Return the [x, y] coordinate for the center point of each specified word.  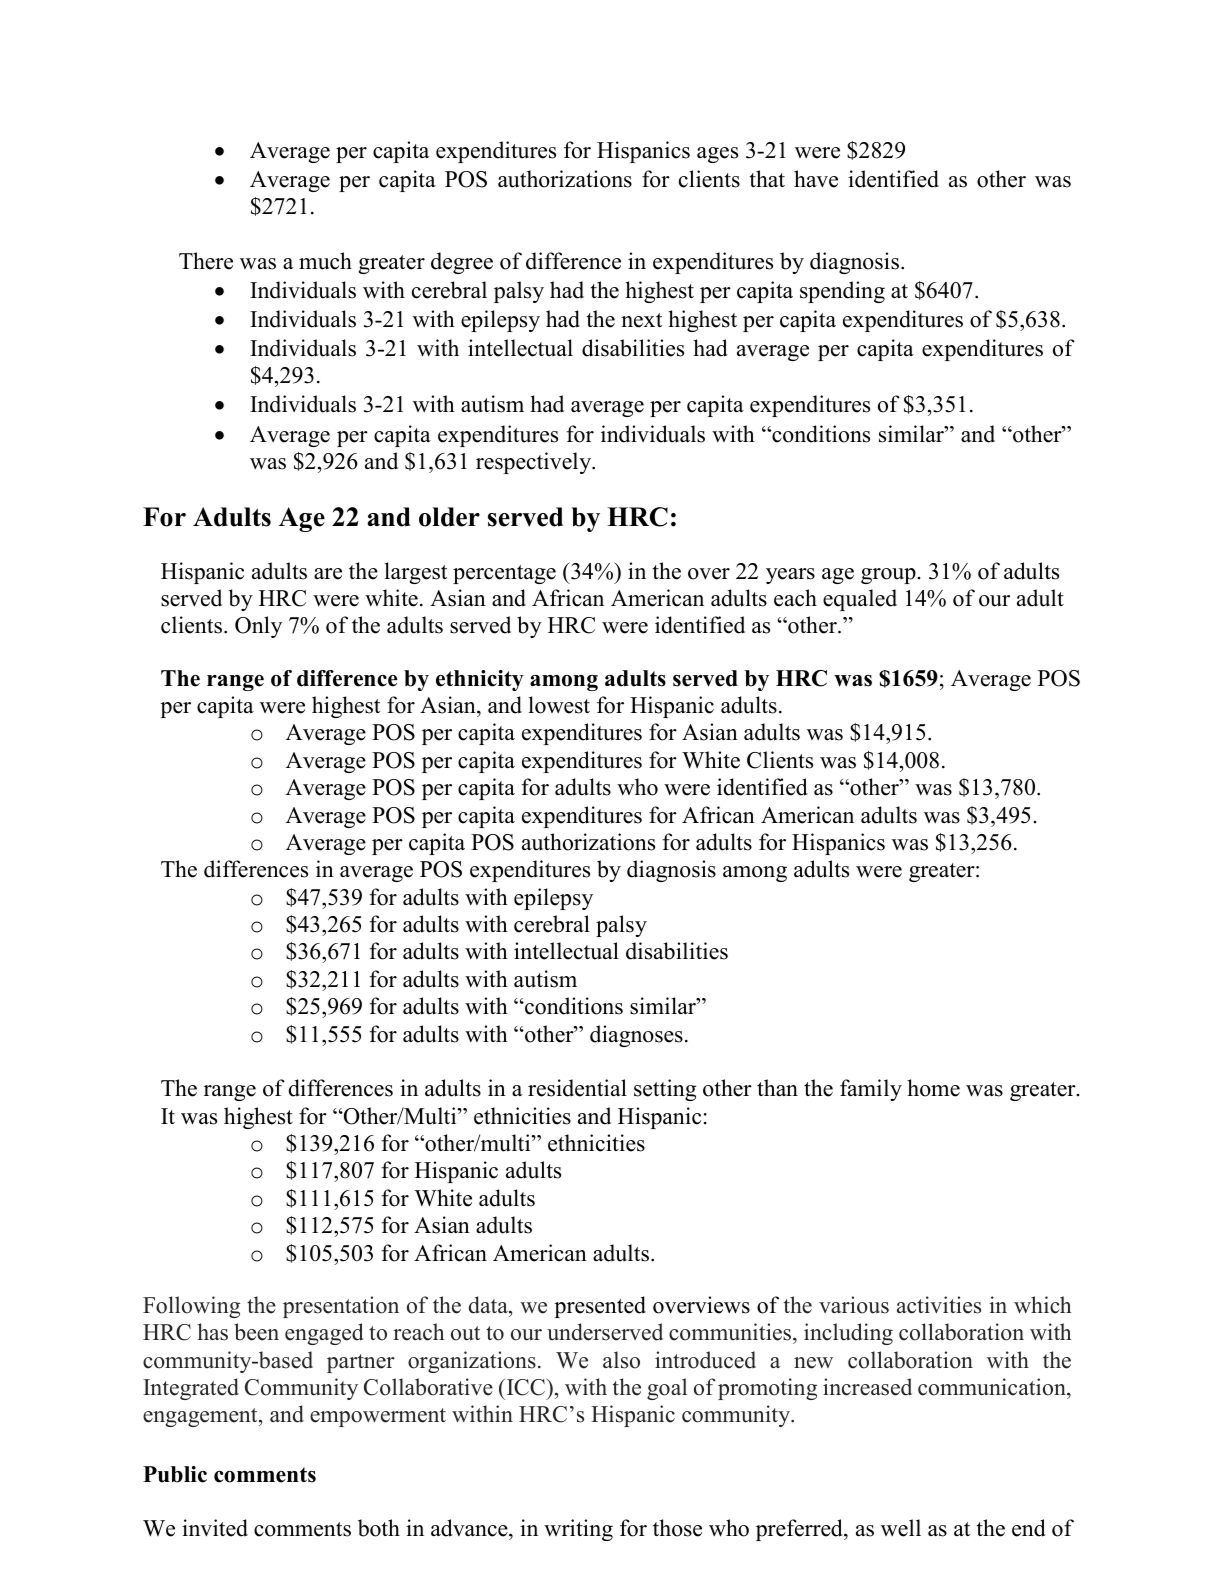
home [933, 1088]
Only [258, 627]
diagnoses [636, 1036]
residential [577, 1088]
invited [215, 1528]
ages [717, 155]
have [816, 179]
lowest [559, 705]
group [888, 576]
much [325, 261]
